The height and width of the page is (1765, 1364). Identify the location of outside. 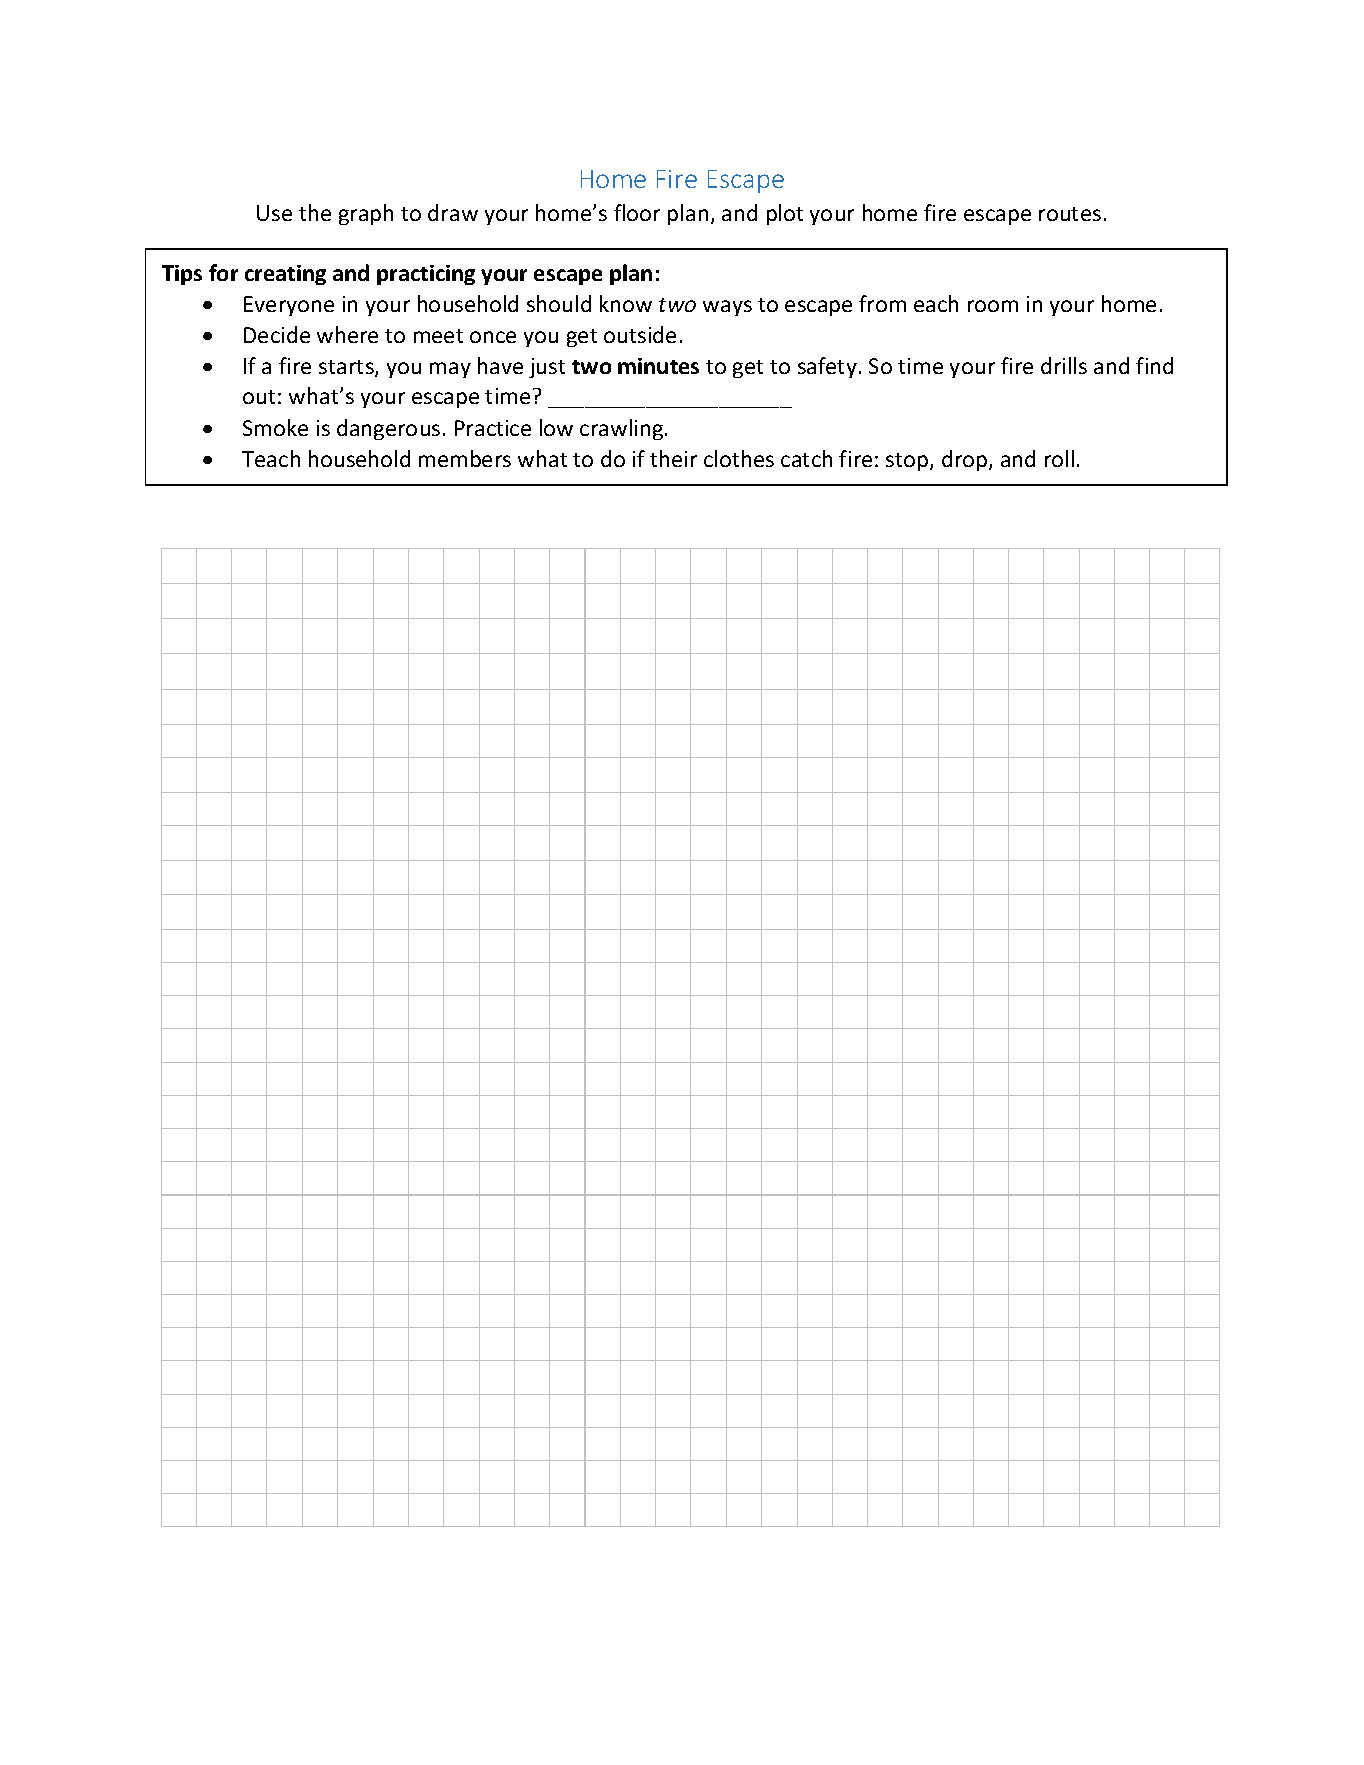
(640, 334).
